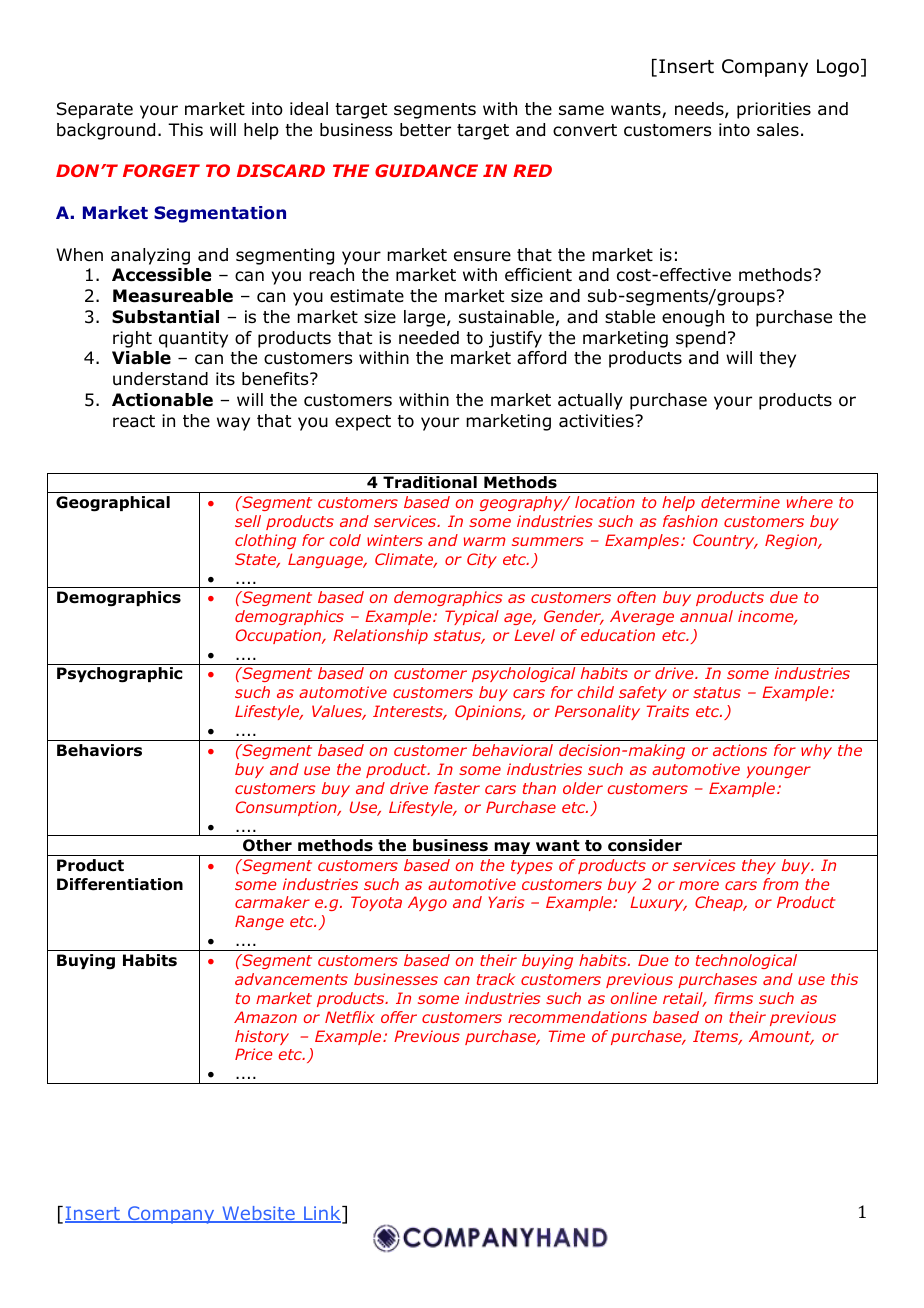 This screenshot has height=1308, width=924. What do you see at coordinates (120, 884) in the screenshot?
I see `Differentiation` at bounding box center [120, 884].
